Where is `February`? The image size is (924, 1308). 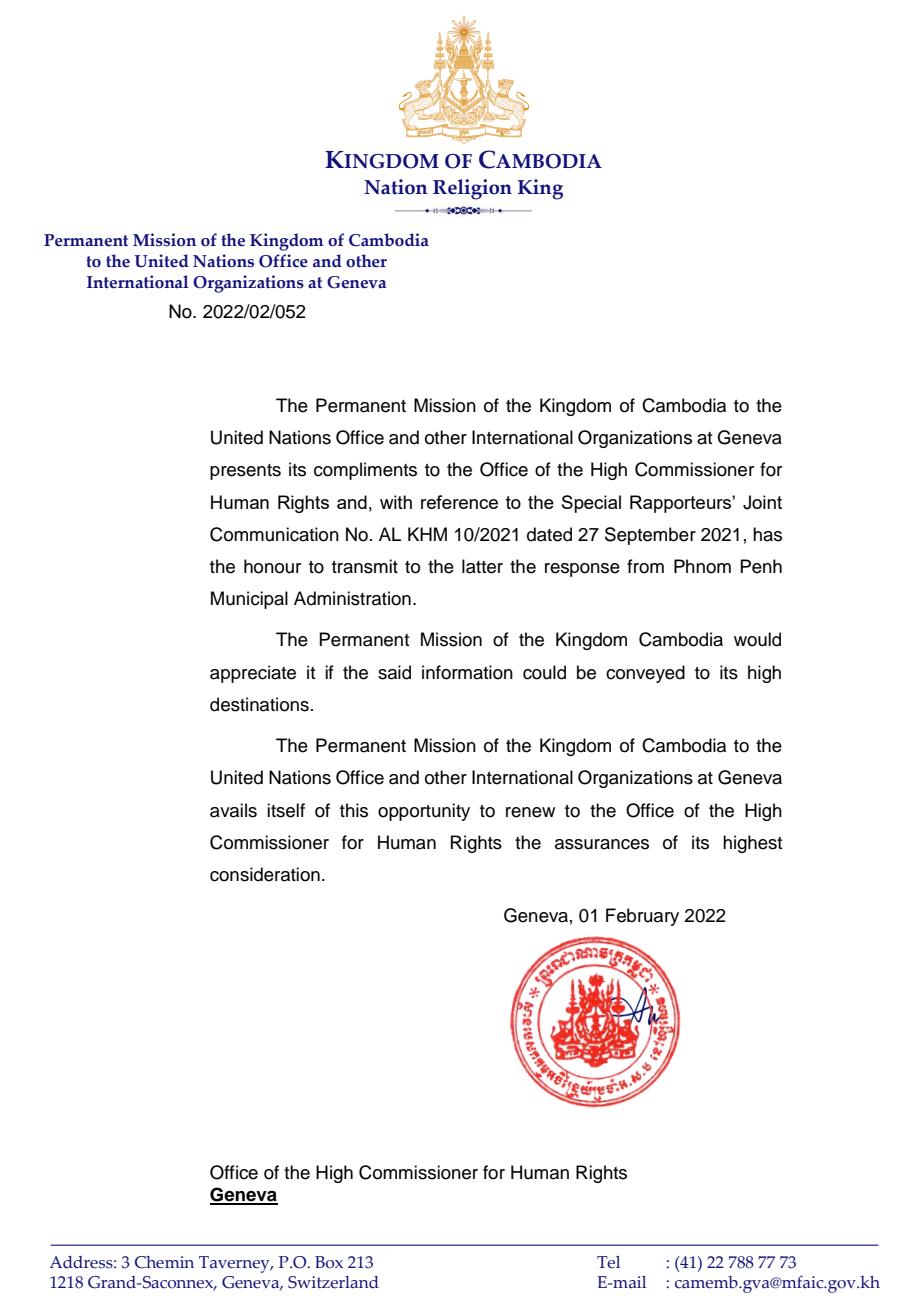
February is located at coordinates (642, 917).
